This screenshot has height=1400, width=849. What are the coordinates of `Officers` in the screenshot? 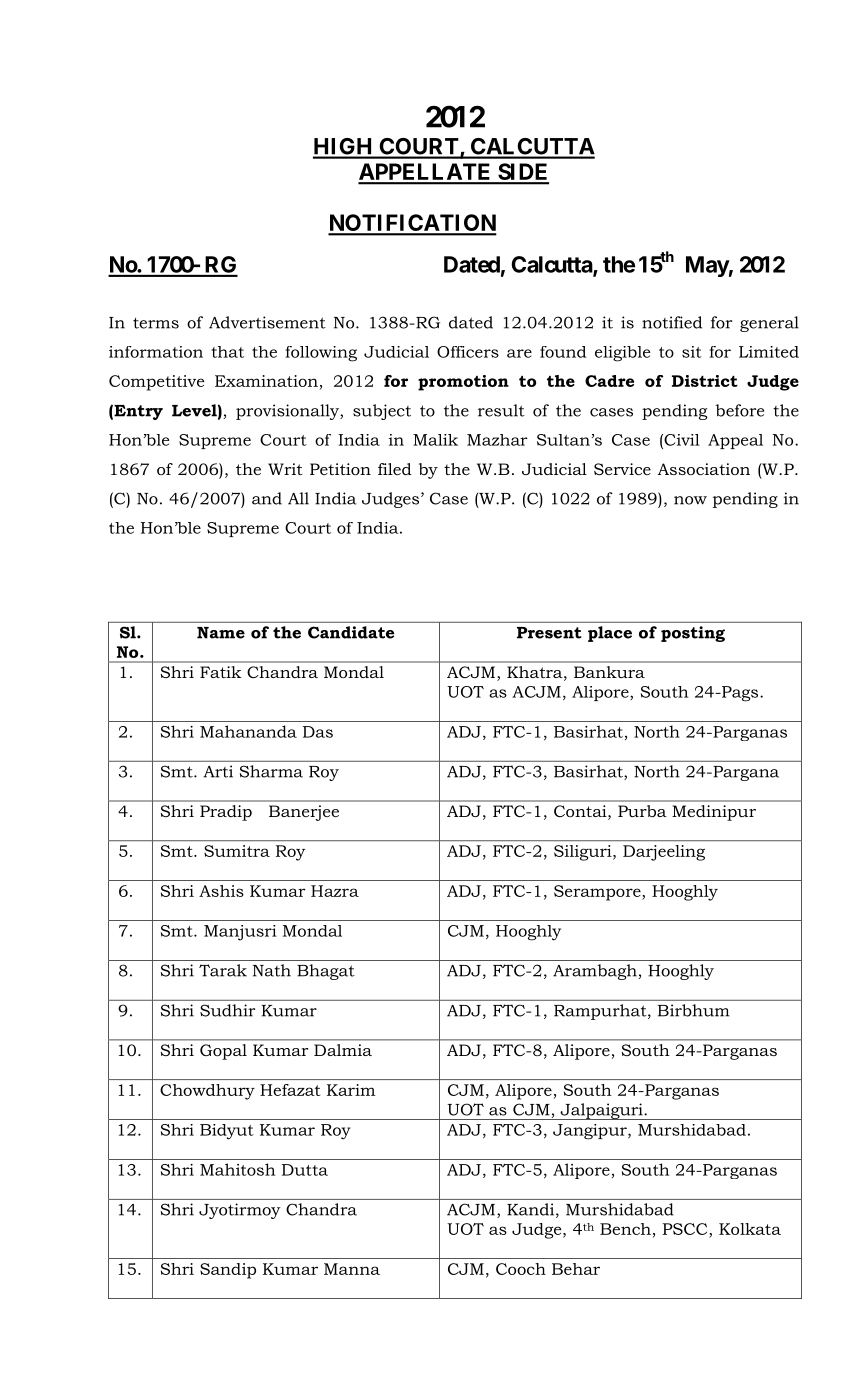 It's located at (468, 352).
